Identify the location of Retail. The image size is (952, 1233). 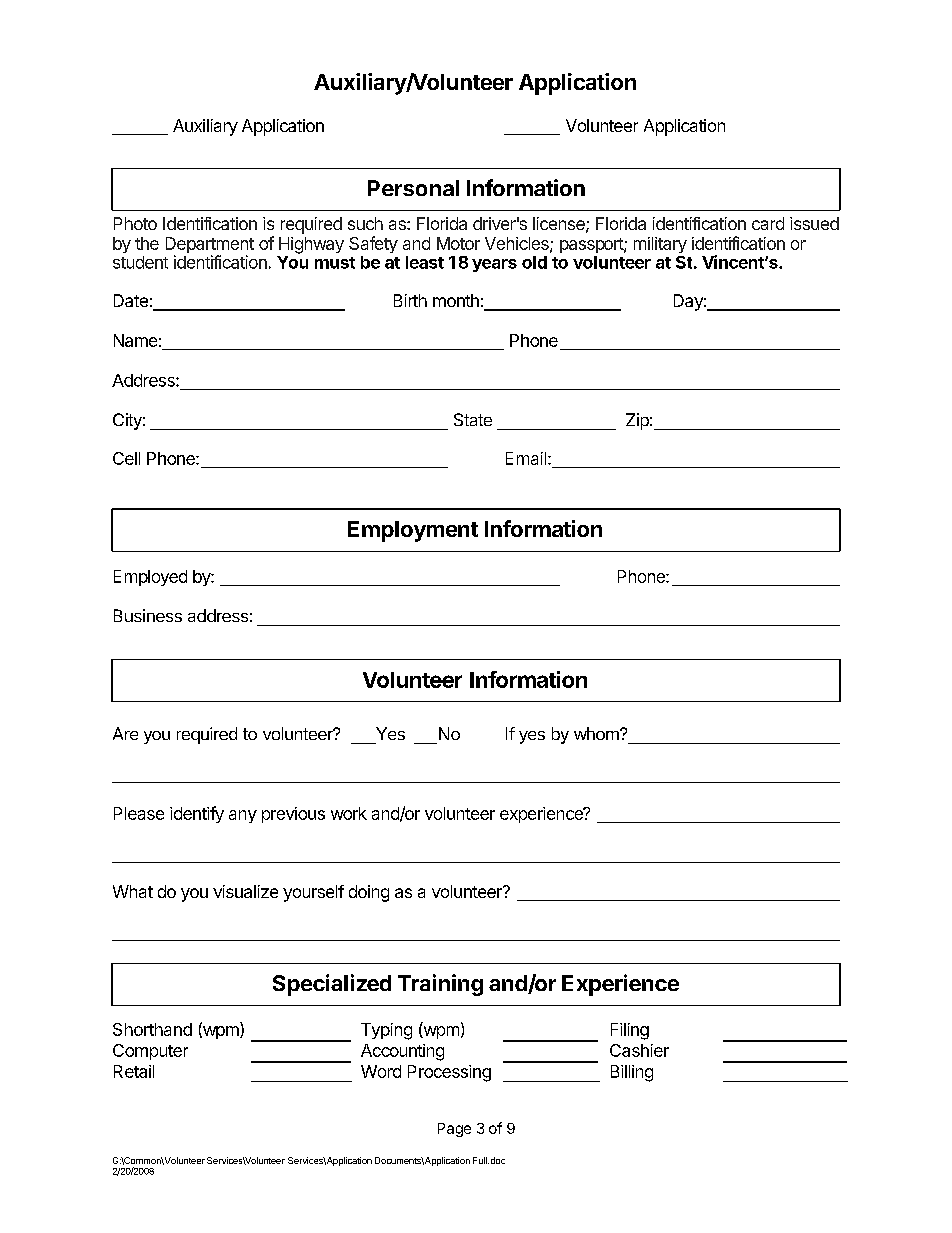
(134, 1071).
